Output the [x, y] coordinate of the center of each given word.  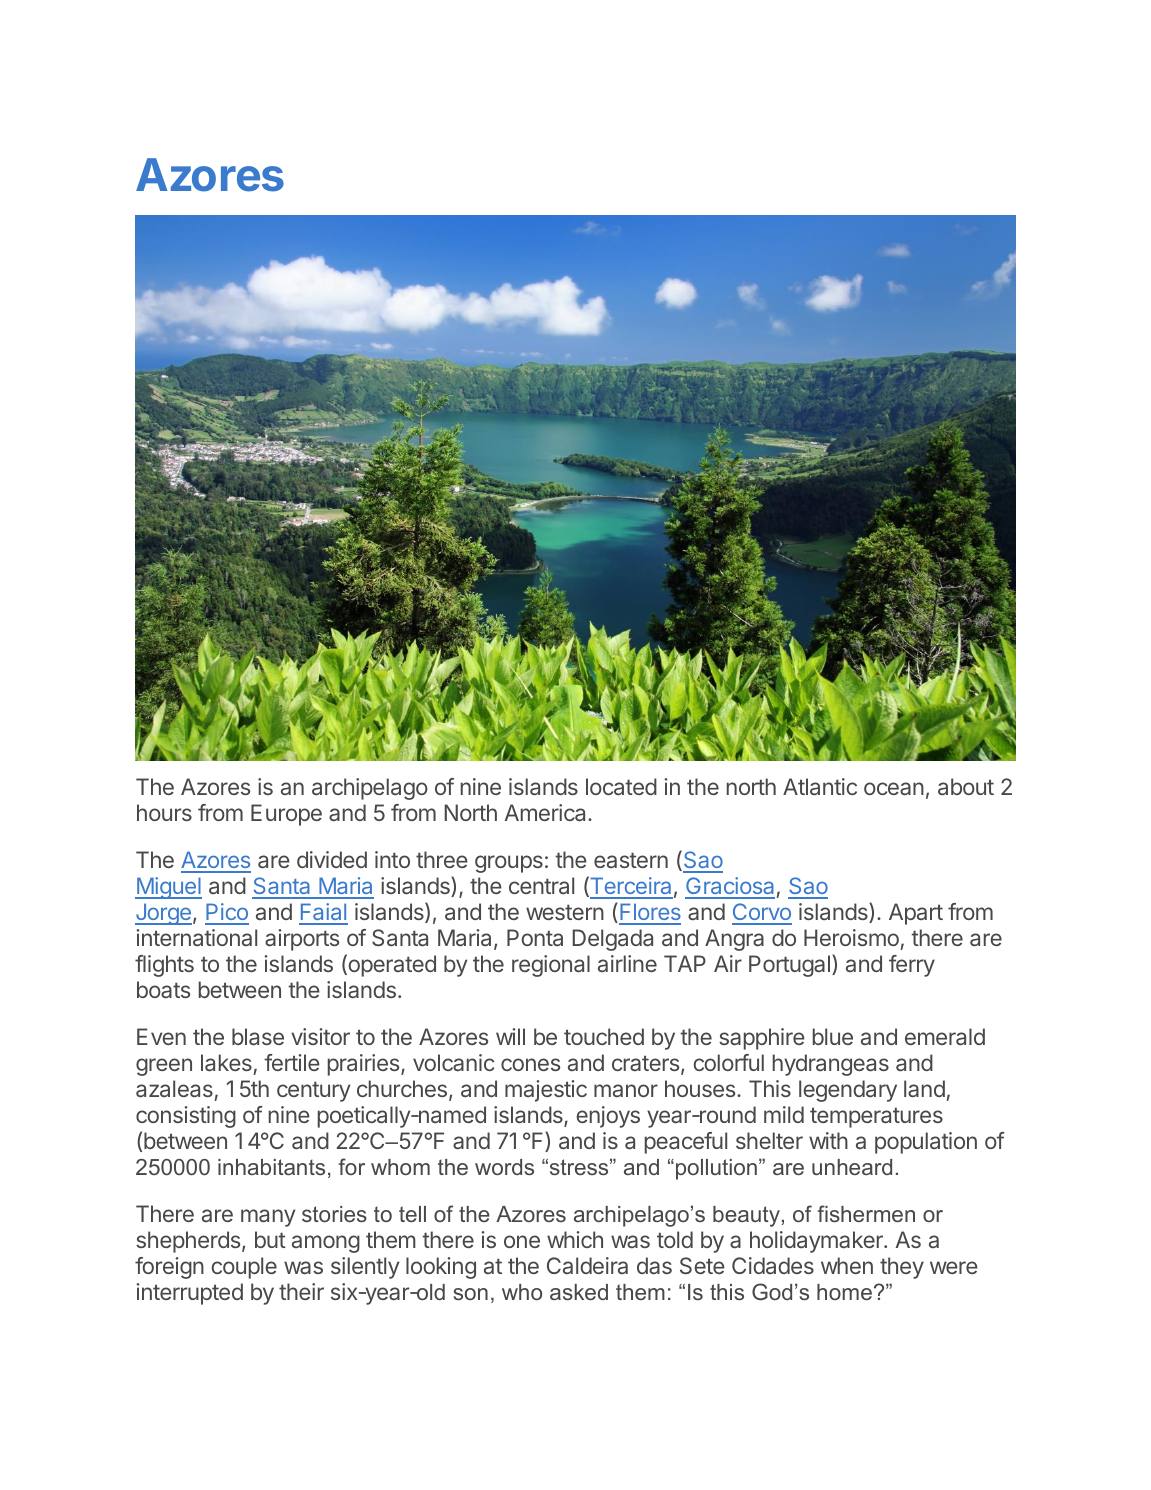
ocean [894, 788]
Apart [916, 914]
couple [244, 1268]
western [565, 912]
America [547, 813]
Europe [286, 815]
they [902, 1268]
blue [833, 1036]
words [504, 1167]
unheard [852, 1167]
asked [579, 1292]
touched [604, 1036]
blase [258, 1037]
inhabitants [271, 1167]
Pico [227, 913]
